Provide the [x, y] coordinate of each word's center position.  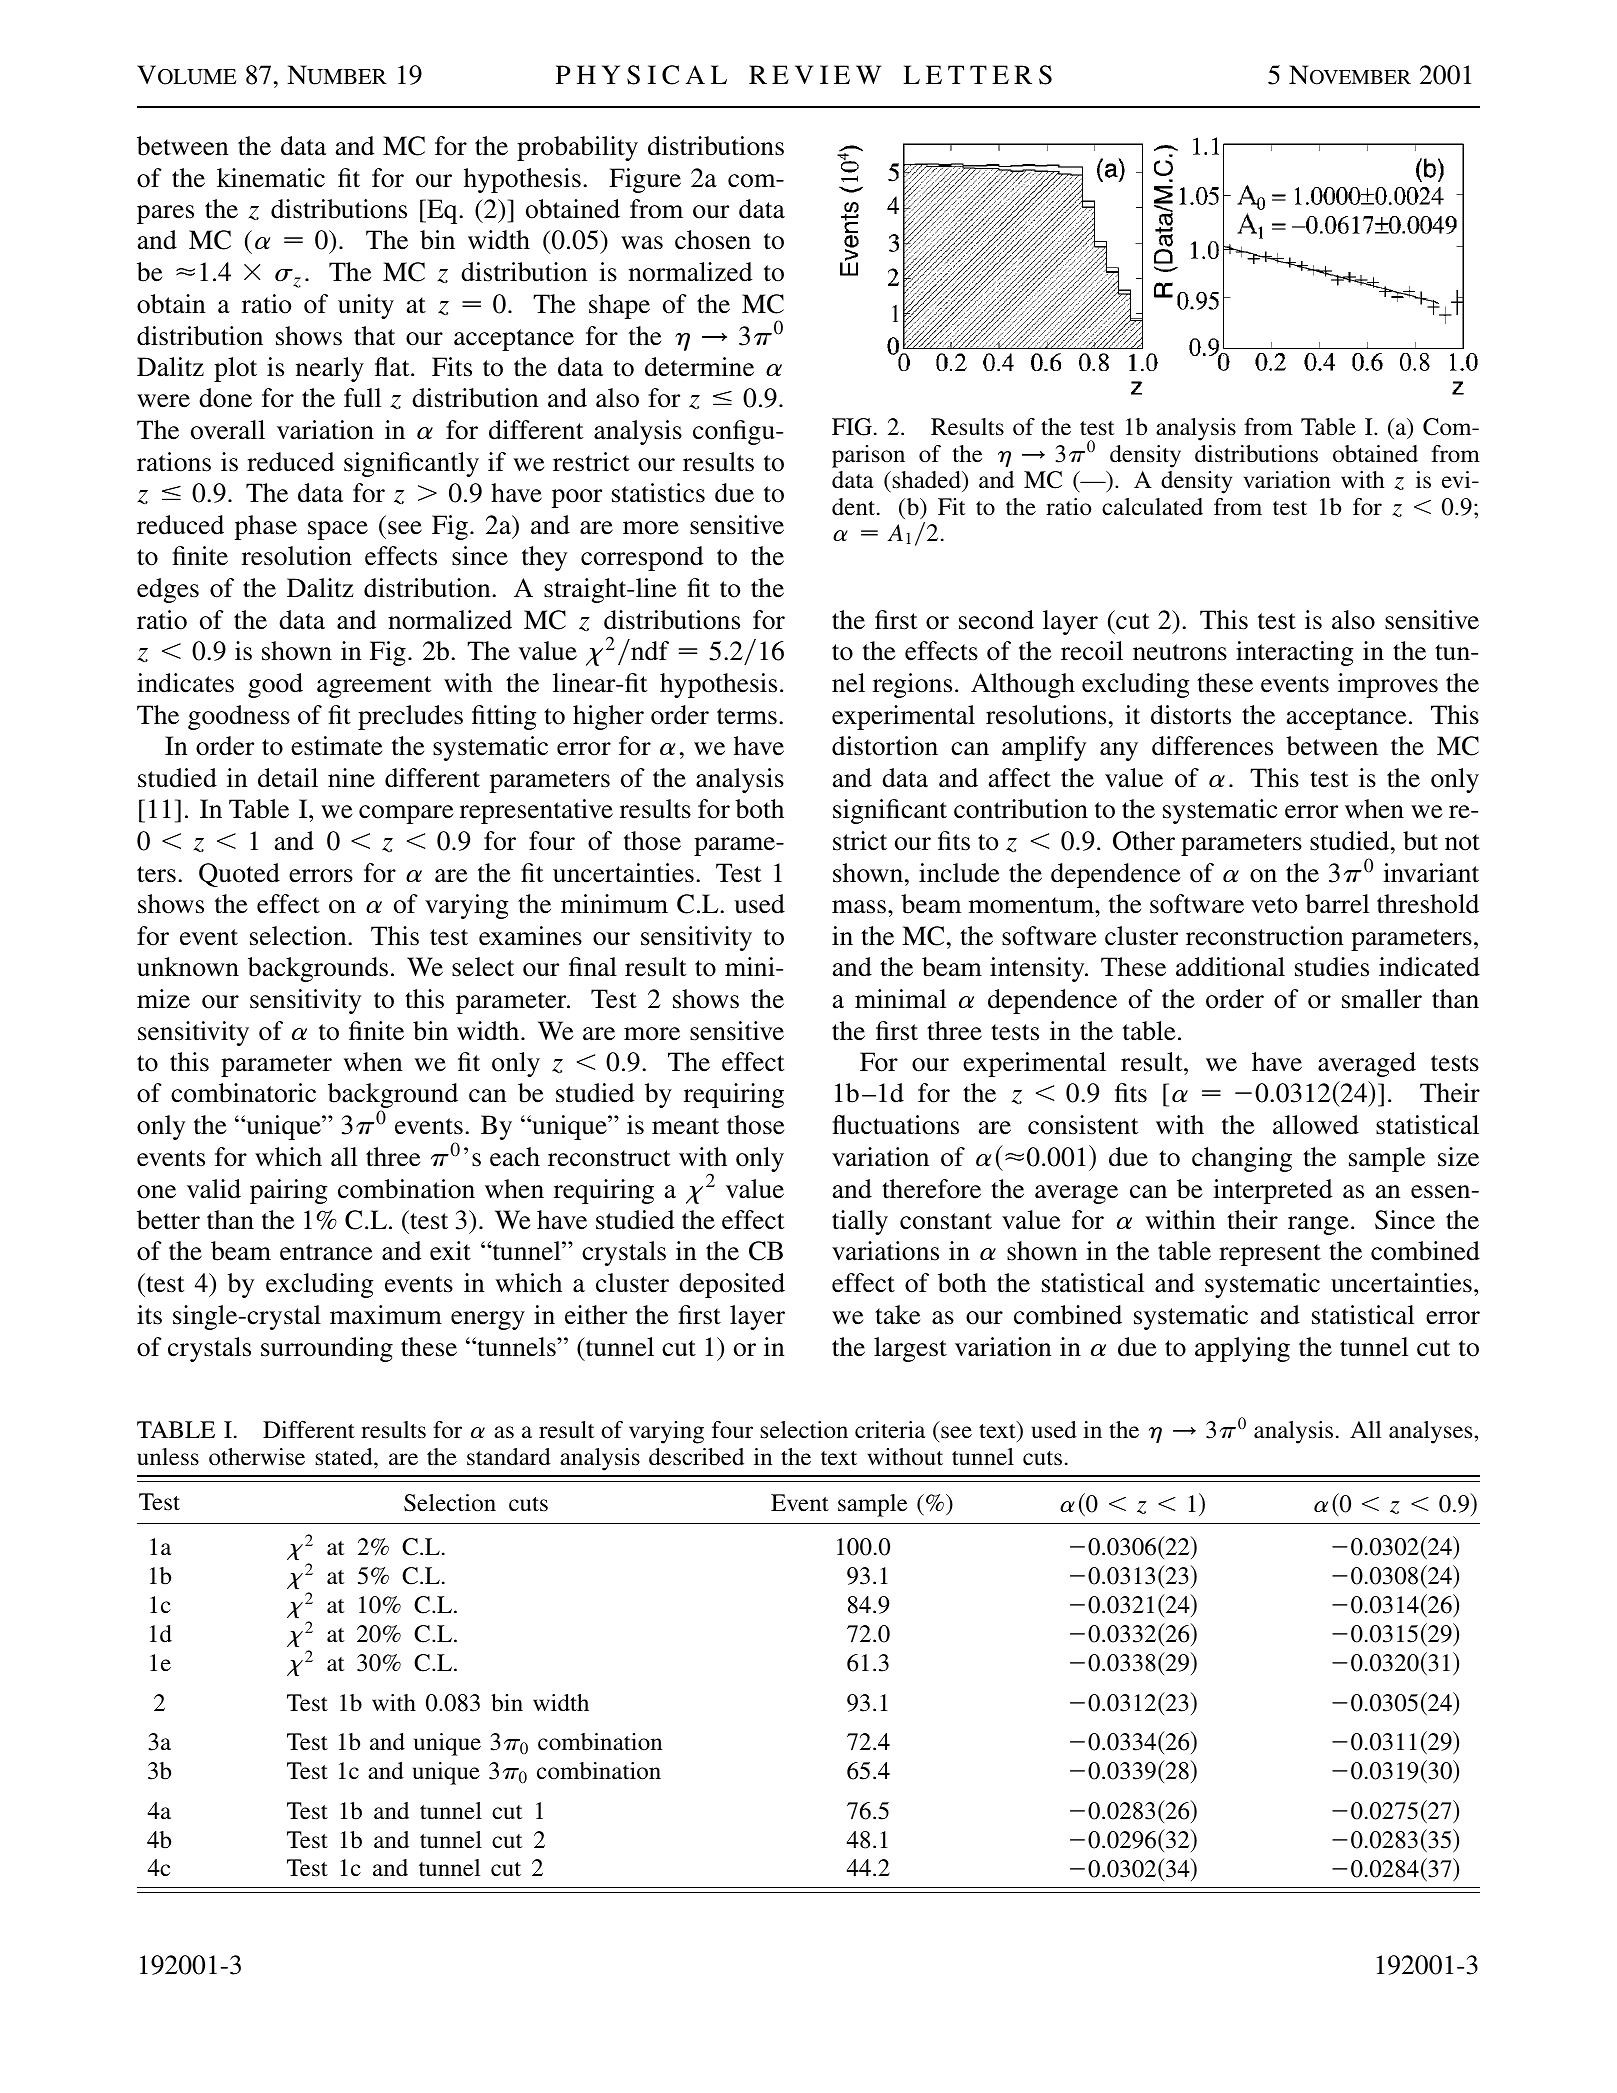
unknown [188, 967]
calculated [1152, 507]
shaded [926, 480]
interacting [1294, 653]
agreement [374, 687]
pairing [288, 1191]
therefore [931, 1189]
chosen [713, 240]
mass [860, 907]
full [362, 398]
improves [1388, 685]
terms [747, 716]
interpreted [1272, 1191]
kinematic [271, 178]
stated [345, 1457]
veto [1274, 905]
